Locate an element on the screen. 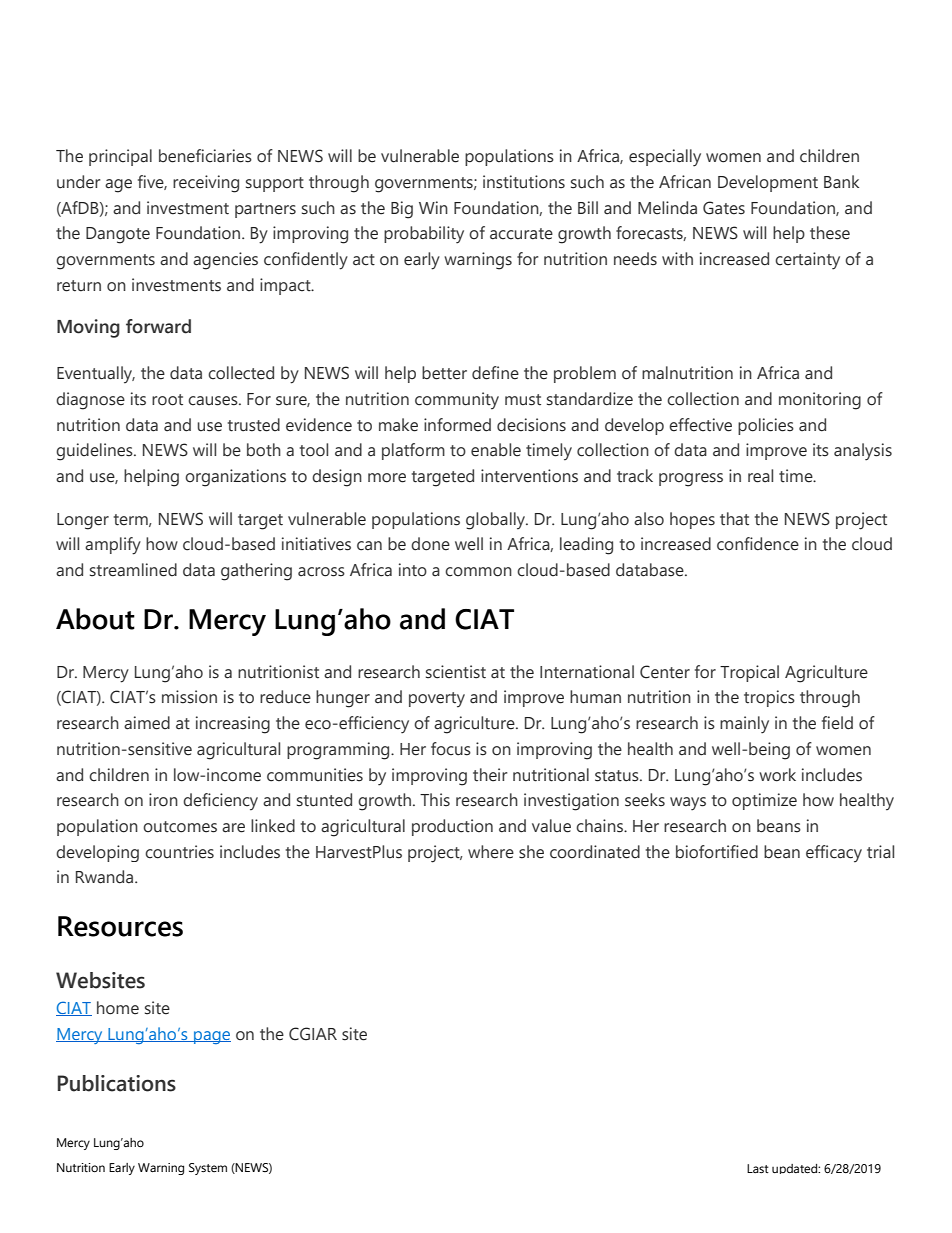 The width and height of the screenshot is (952, 1233). where is located at coordinates (491, 852).
